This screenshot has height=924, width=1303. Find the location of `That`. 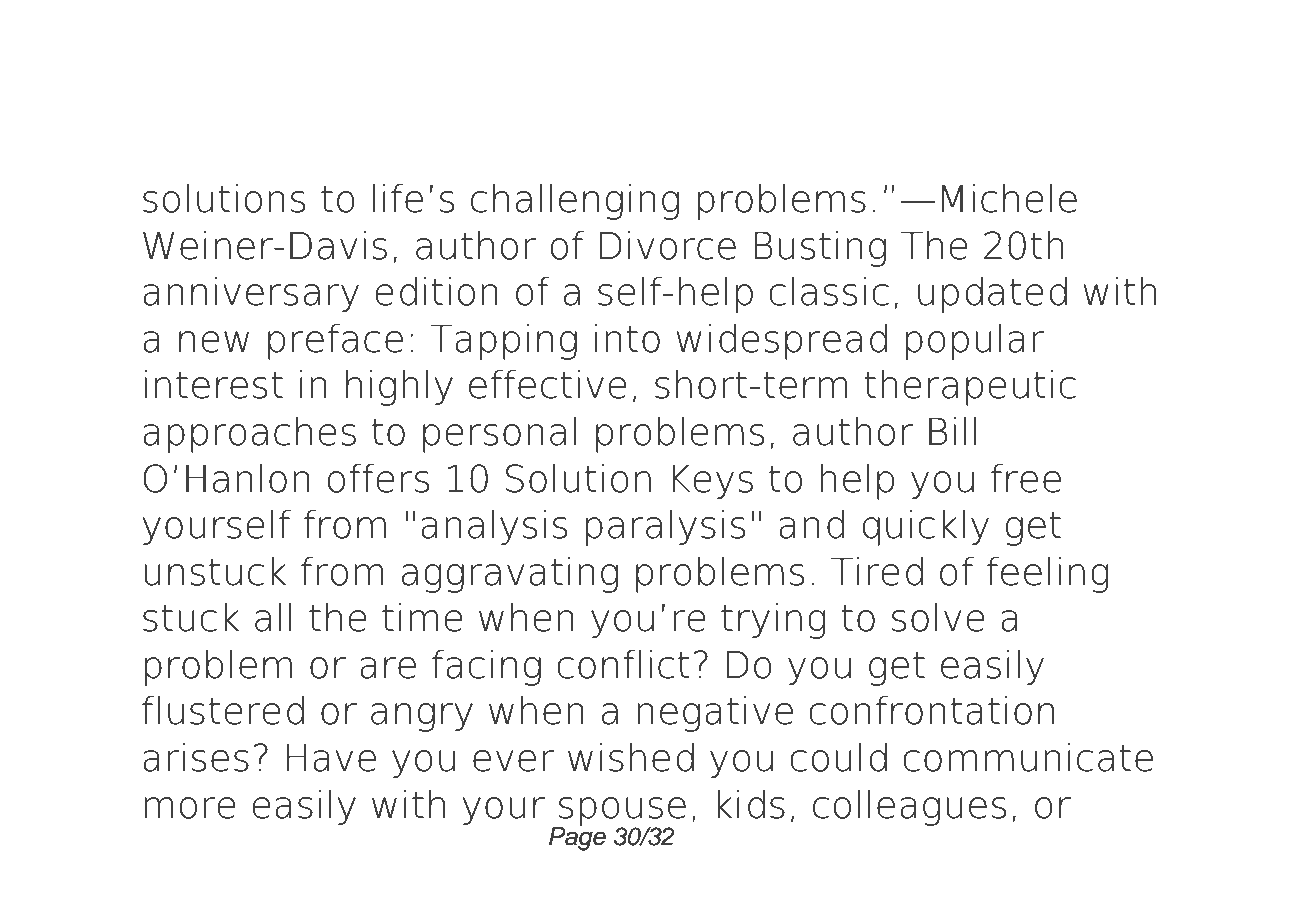

That is located at coordinates (916, 75).
